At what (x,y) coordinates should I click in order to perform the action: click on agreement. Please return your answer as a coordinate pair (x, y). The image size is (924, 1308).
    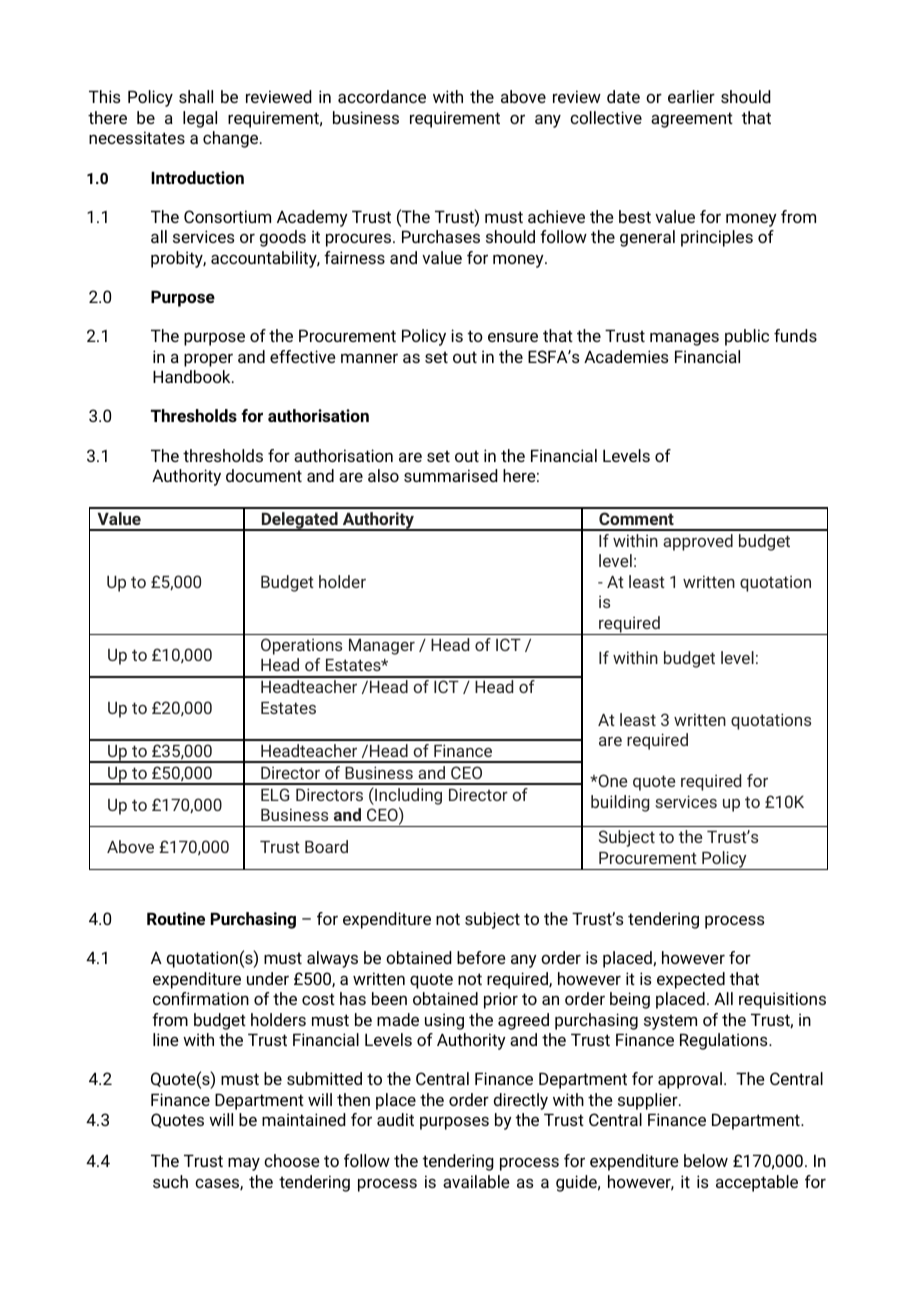
    Looking at the image, I should click on (692, 120).
